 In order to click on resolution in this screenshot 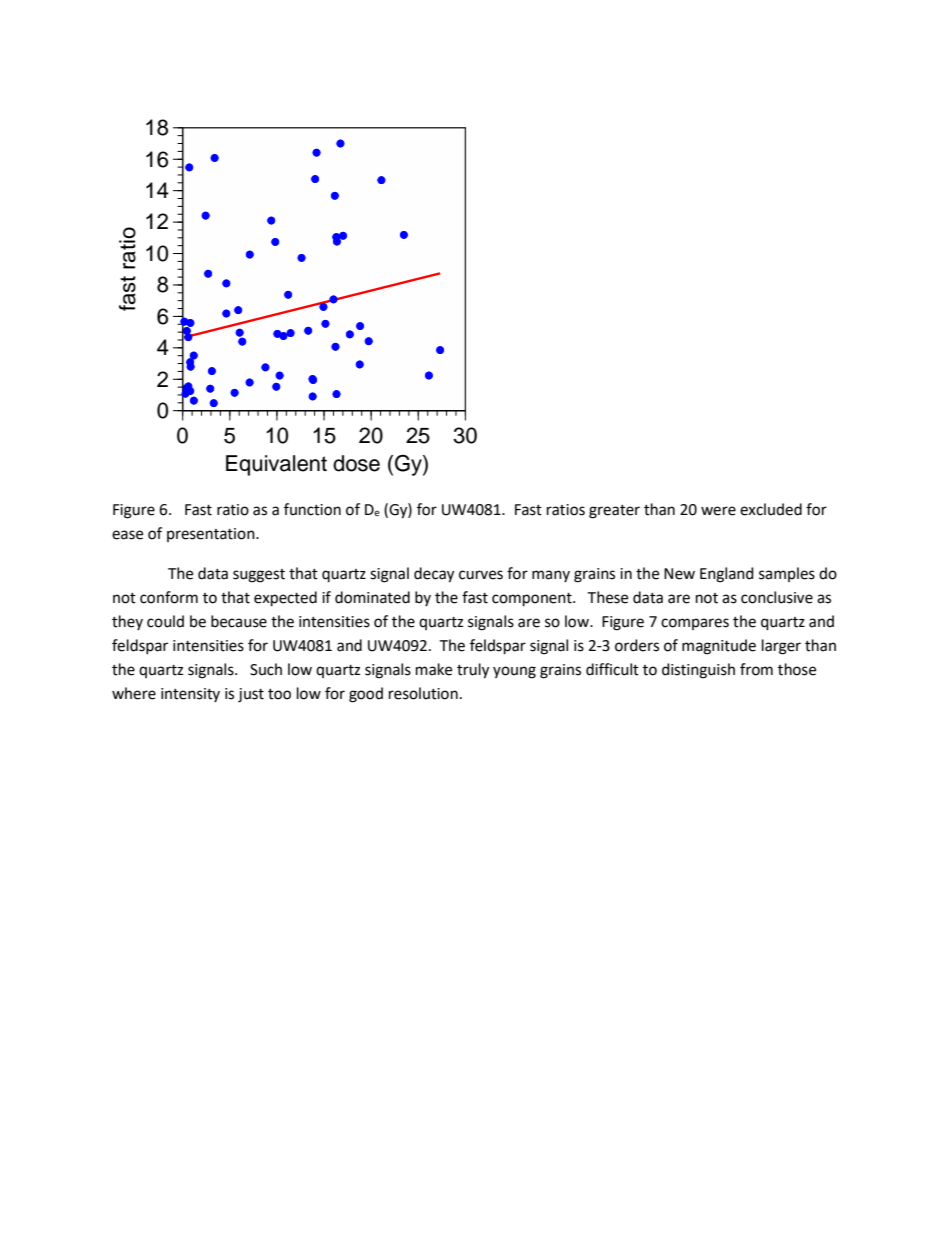, I will do `click(423, 693)`.
